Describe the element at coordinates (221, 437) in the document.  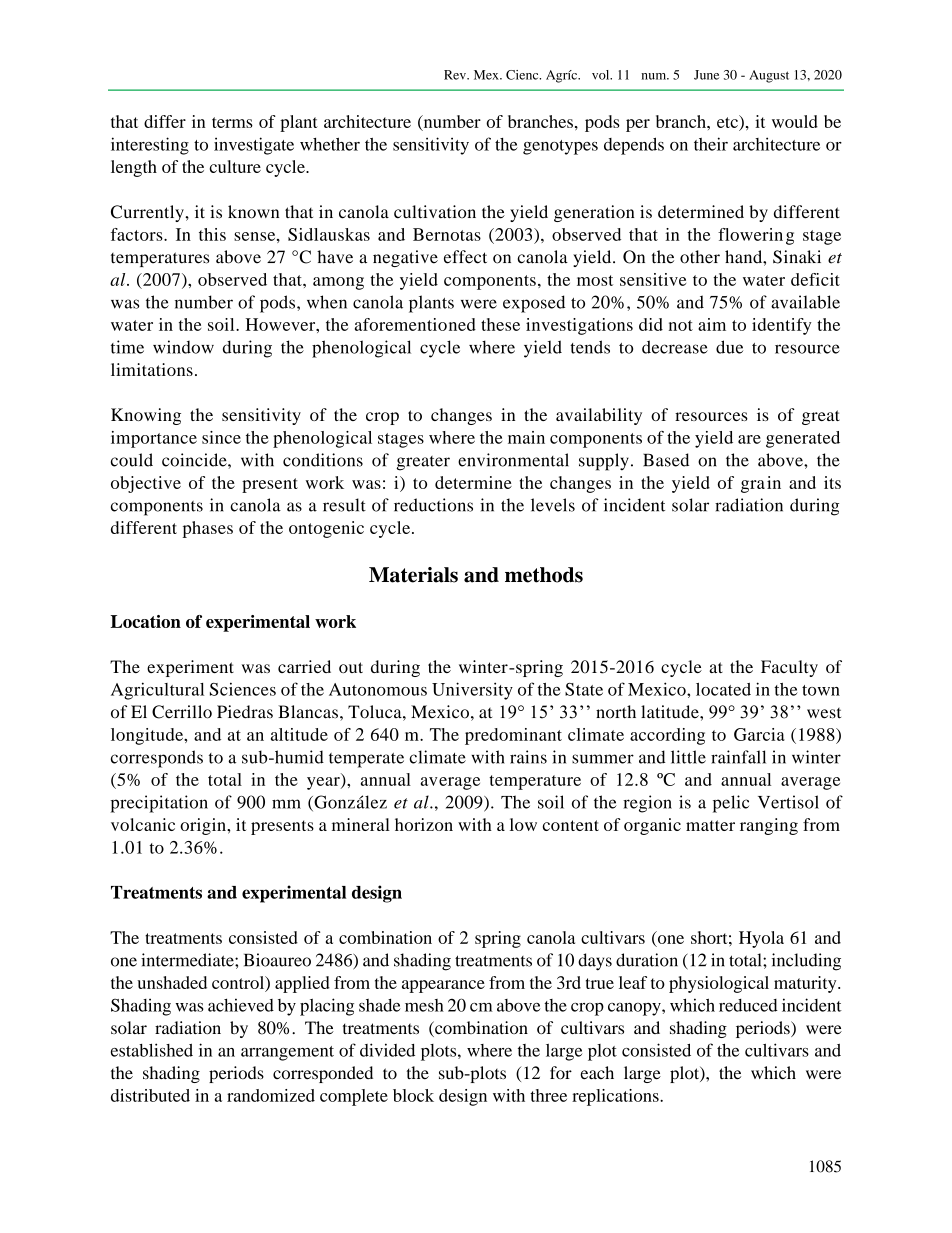
I see `since` at that location.
